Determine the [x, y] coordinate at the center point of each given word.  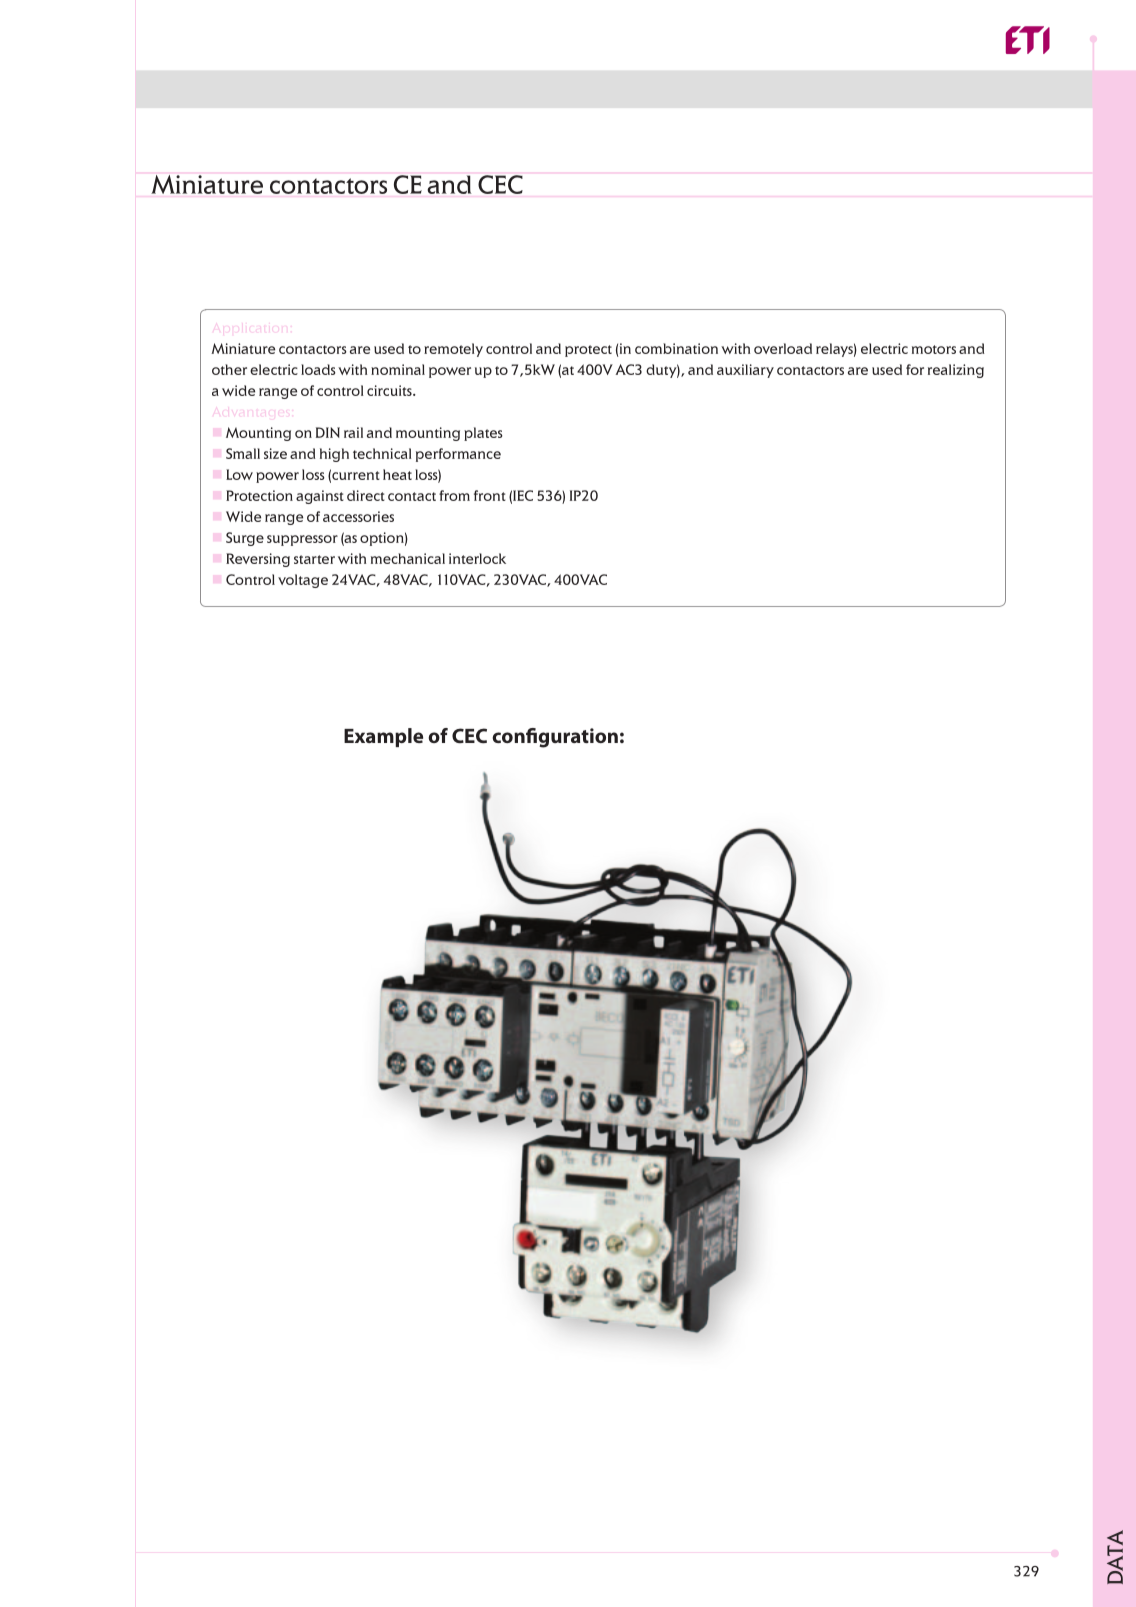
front [490, 495]
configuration [555, 738]
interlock [477, 558]
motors [934, 349]
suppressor [302, 540]
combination [676, 348]
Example [383, 737]
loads [318, 369]
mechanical [408, 558]
